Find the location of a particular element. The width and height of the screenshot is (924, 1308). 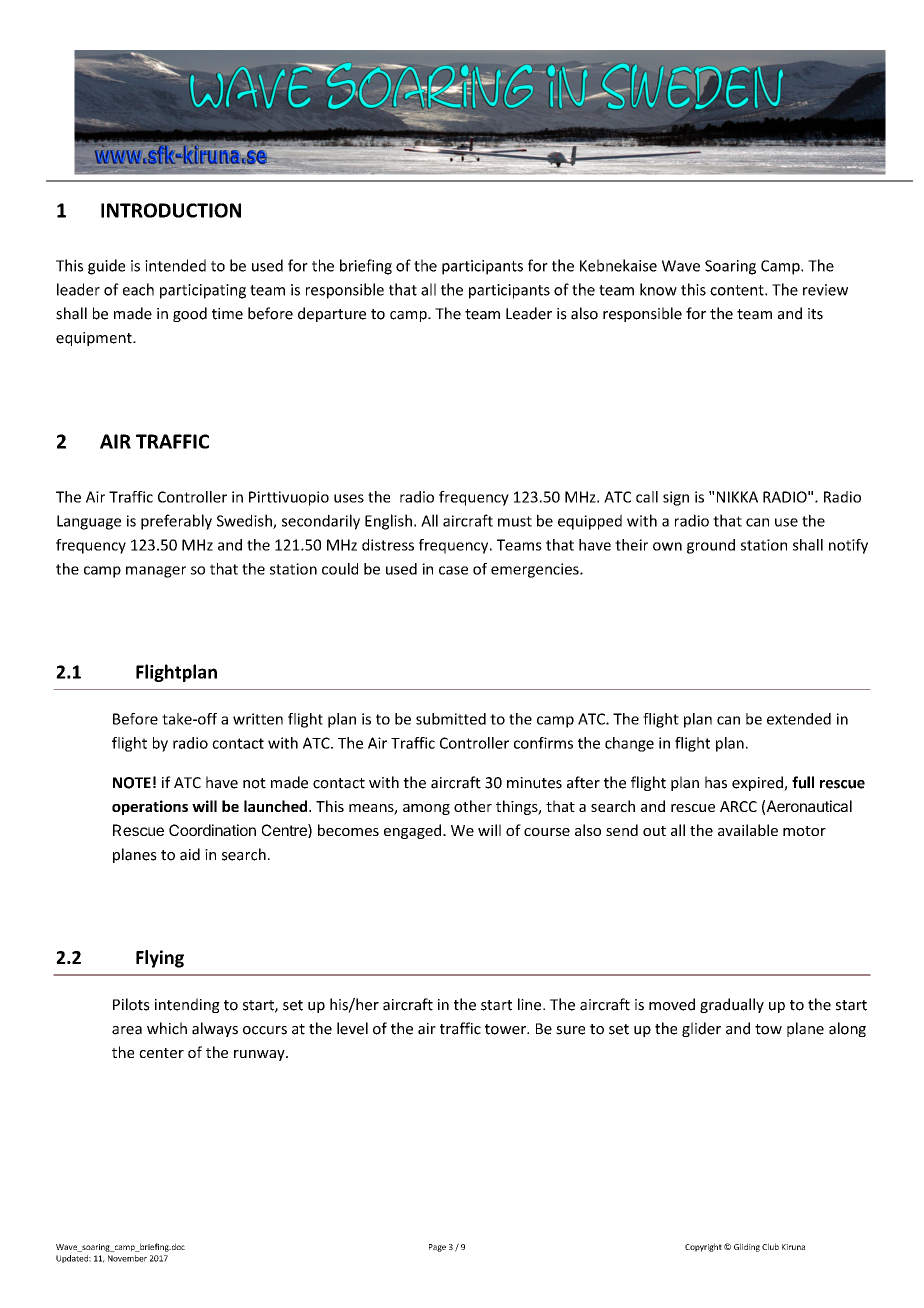

November is located at coordinates (127, 1258).
